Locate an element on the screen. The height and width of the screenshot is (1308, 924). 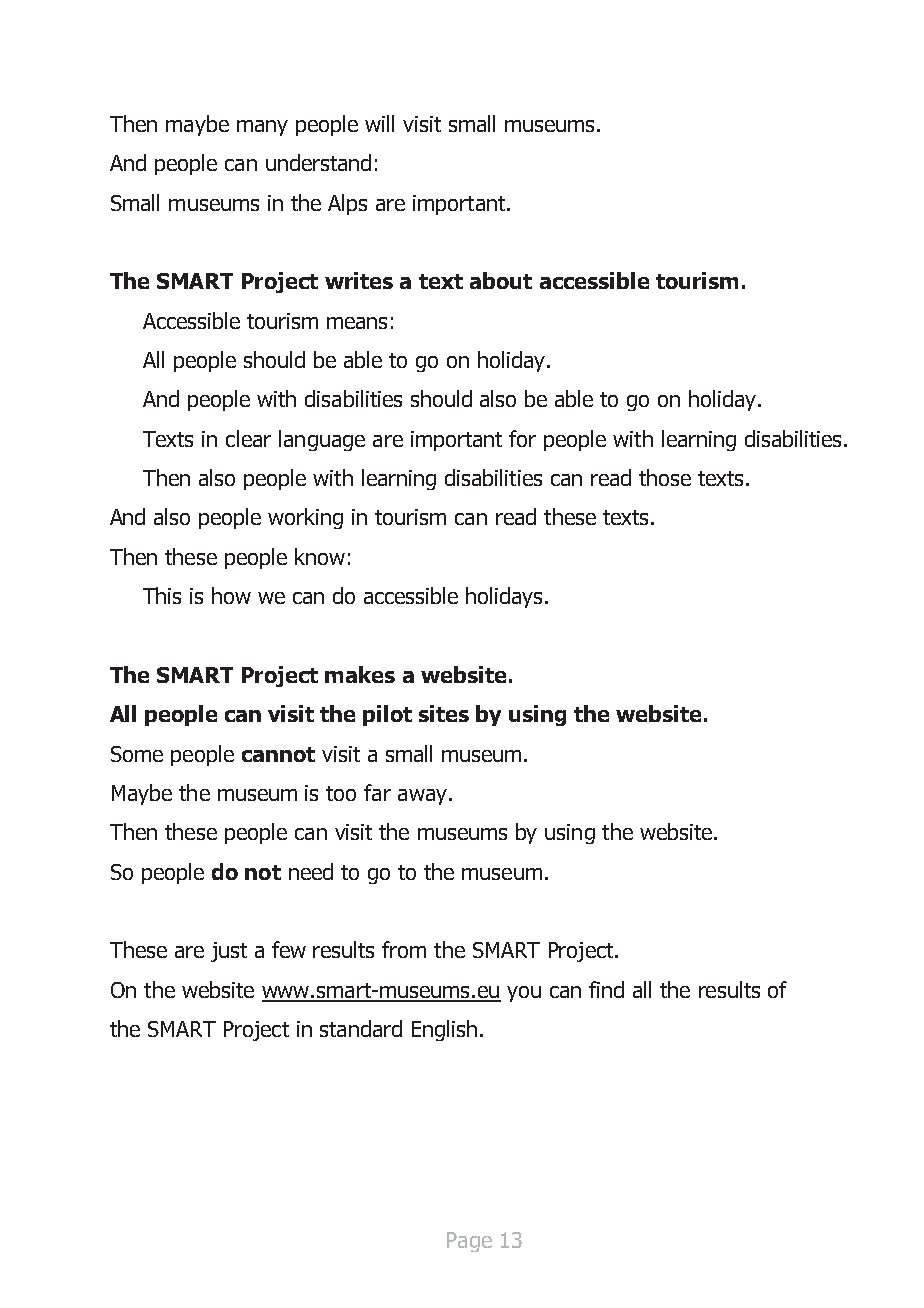
many is located at coordinates (262, 128).
